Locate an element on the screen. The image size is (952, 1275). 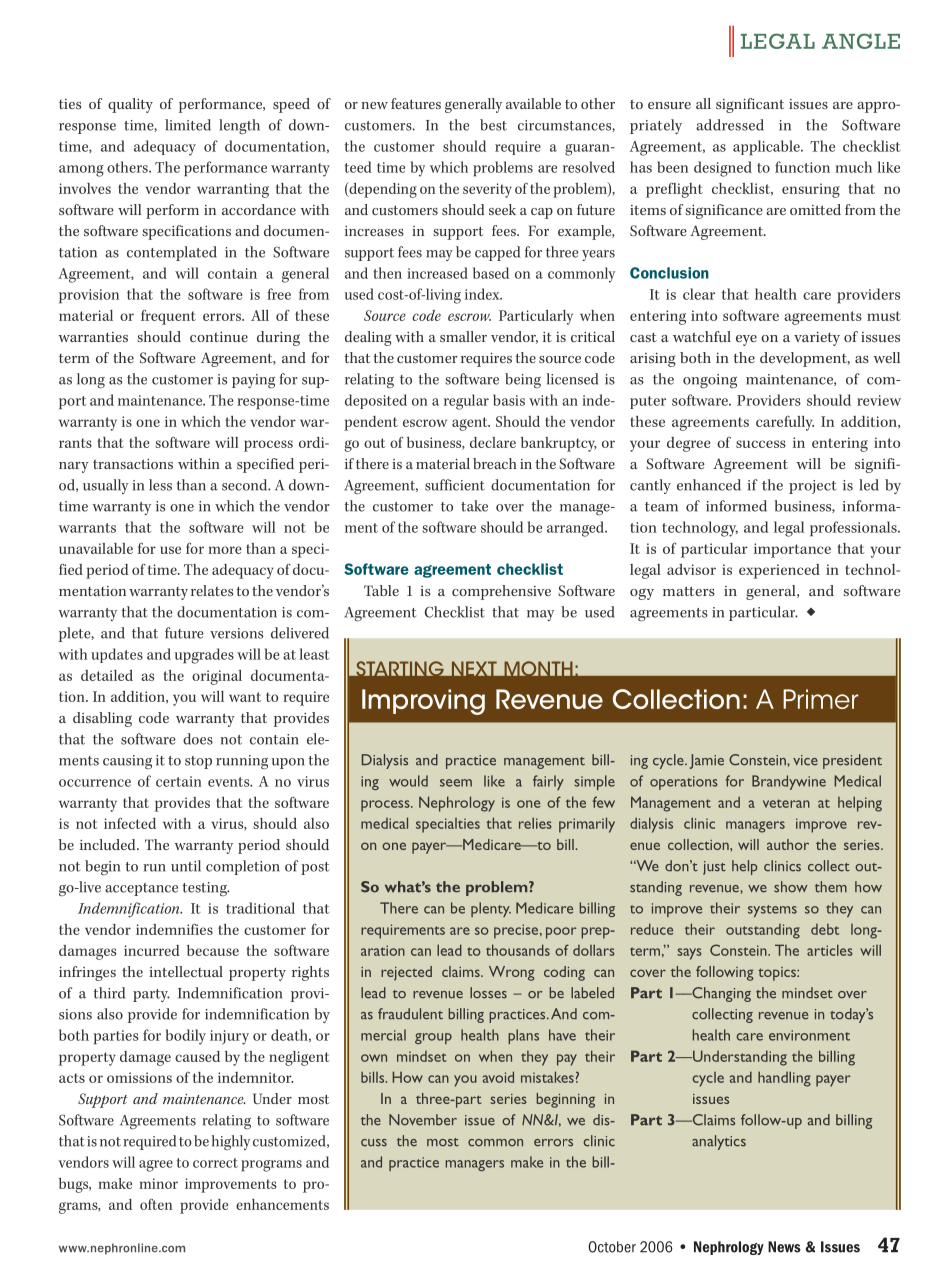
News is located at coordinates (784, 1247).
